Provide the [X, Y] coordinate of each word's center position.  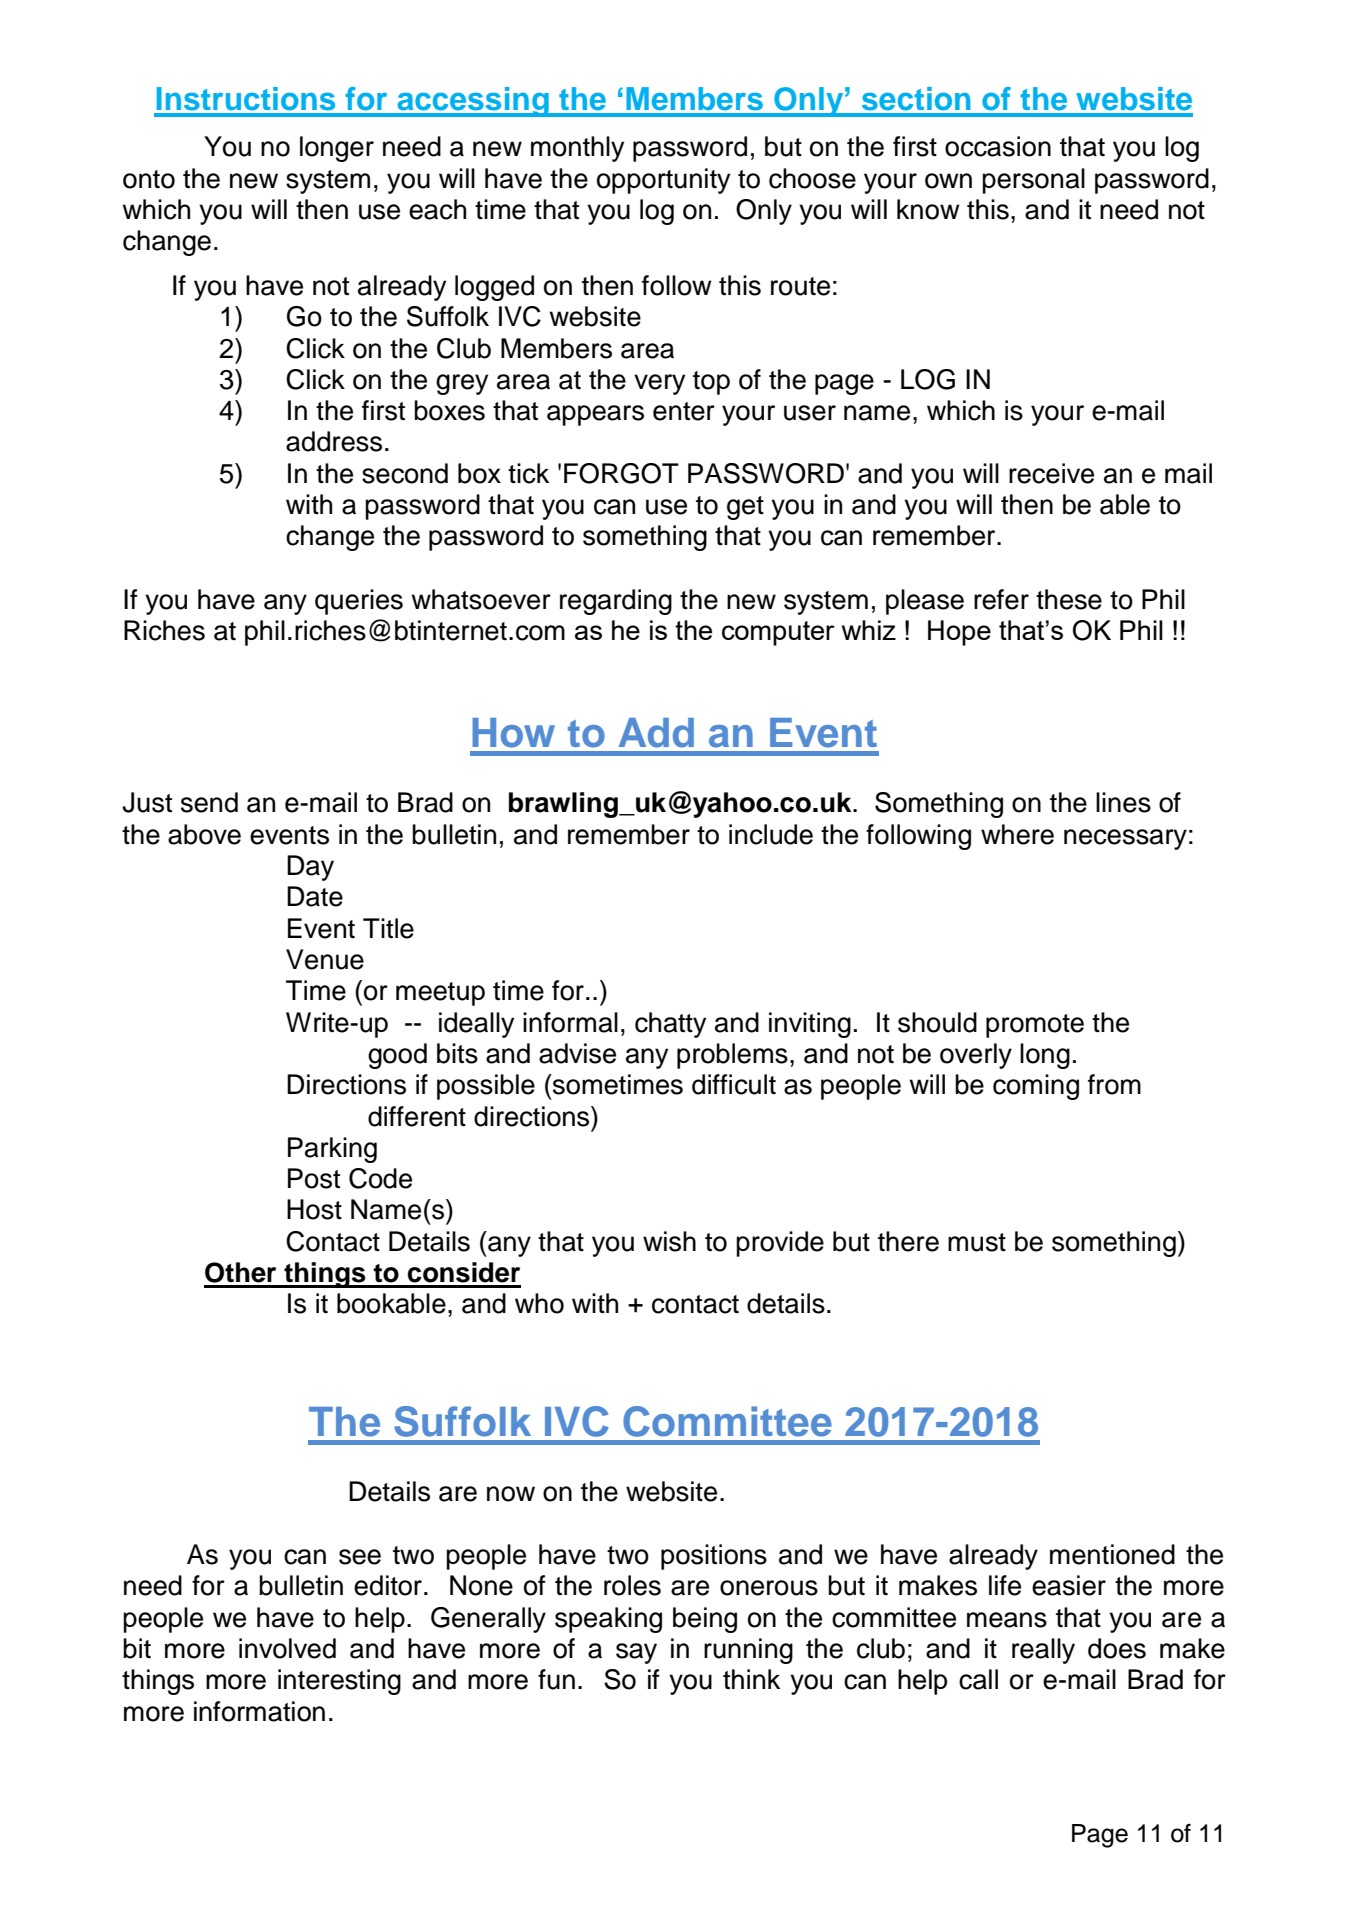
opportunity [663, 181]
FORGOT [621, 473]
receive [1051, 473]
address [334, 441]
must [977, 1242]
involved [287, 1648]
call [978, 1679]
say [636, 1653]
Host [314, 1209]
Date [315, 896]
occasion [998, 146]
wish [669, 1241]
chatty [670, 1025]
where [1017, 834]
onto [149, 179]
